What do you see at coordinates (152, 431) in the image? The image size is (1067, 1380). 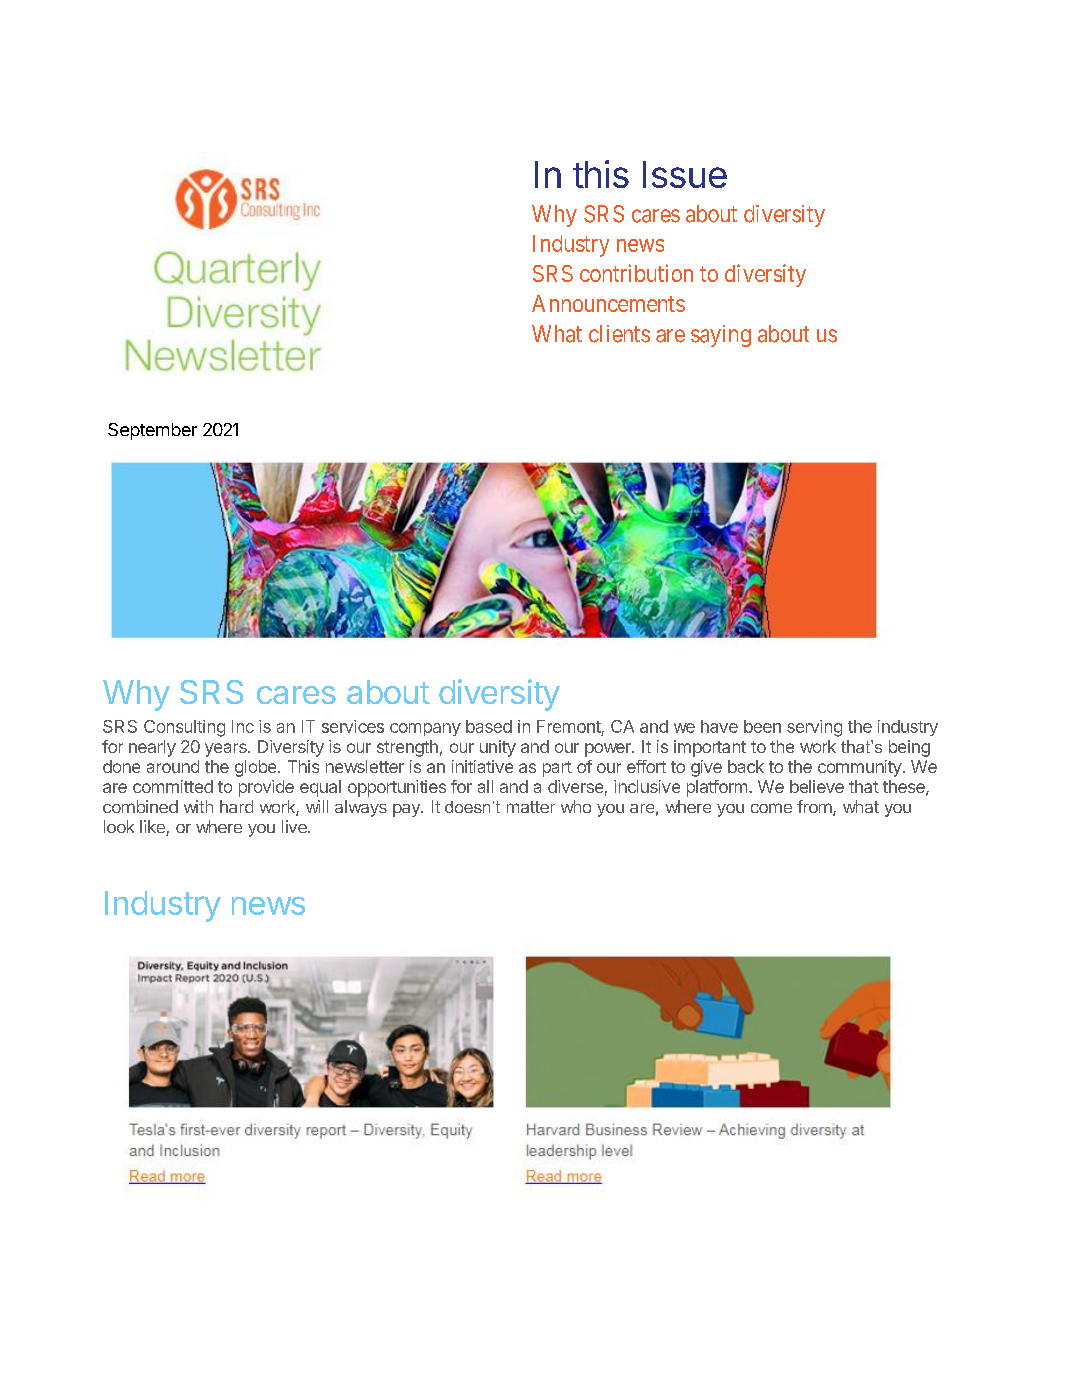 I see `September` at bounding box center [152, 431].
